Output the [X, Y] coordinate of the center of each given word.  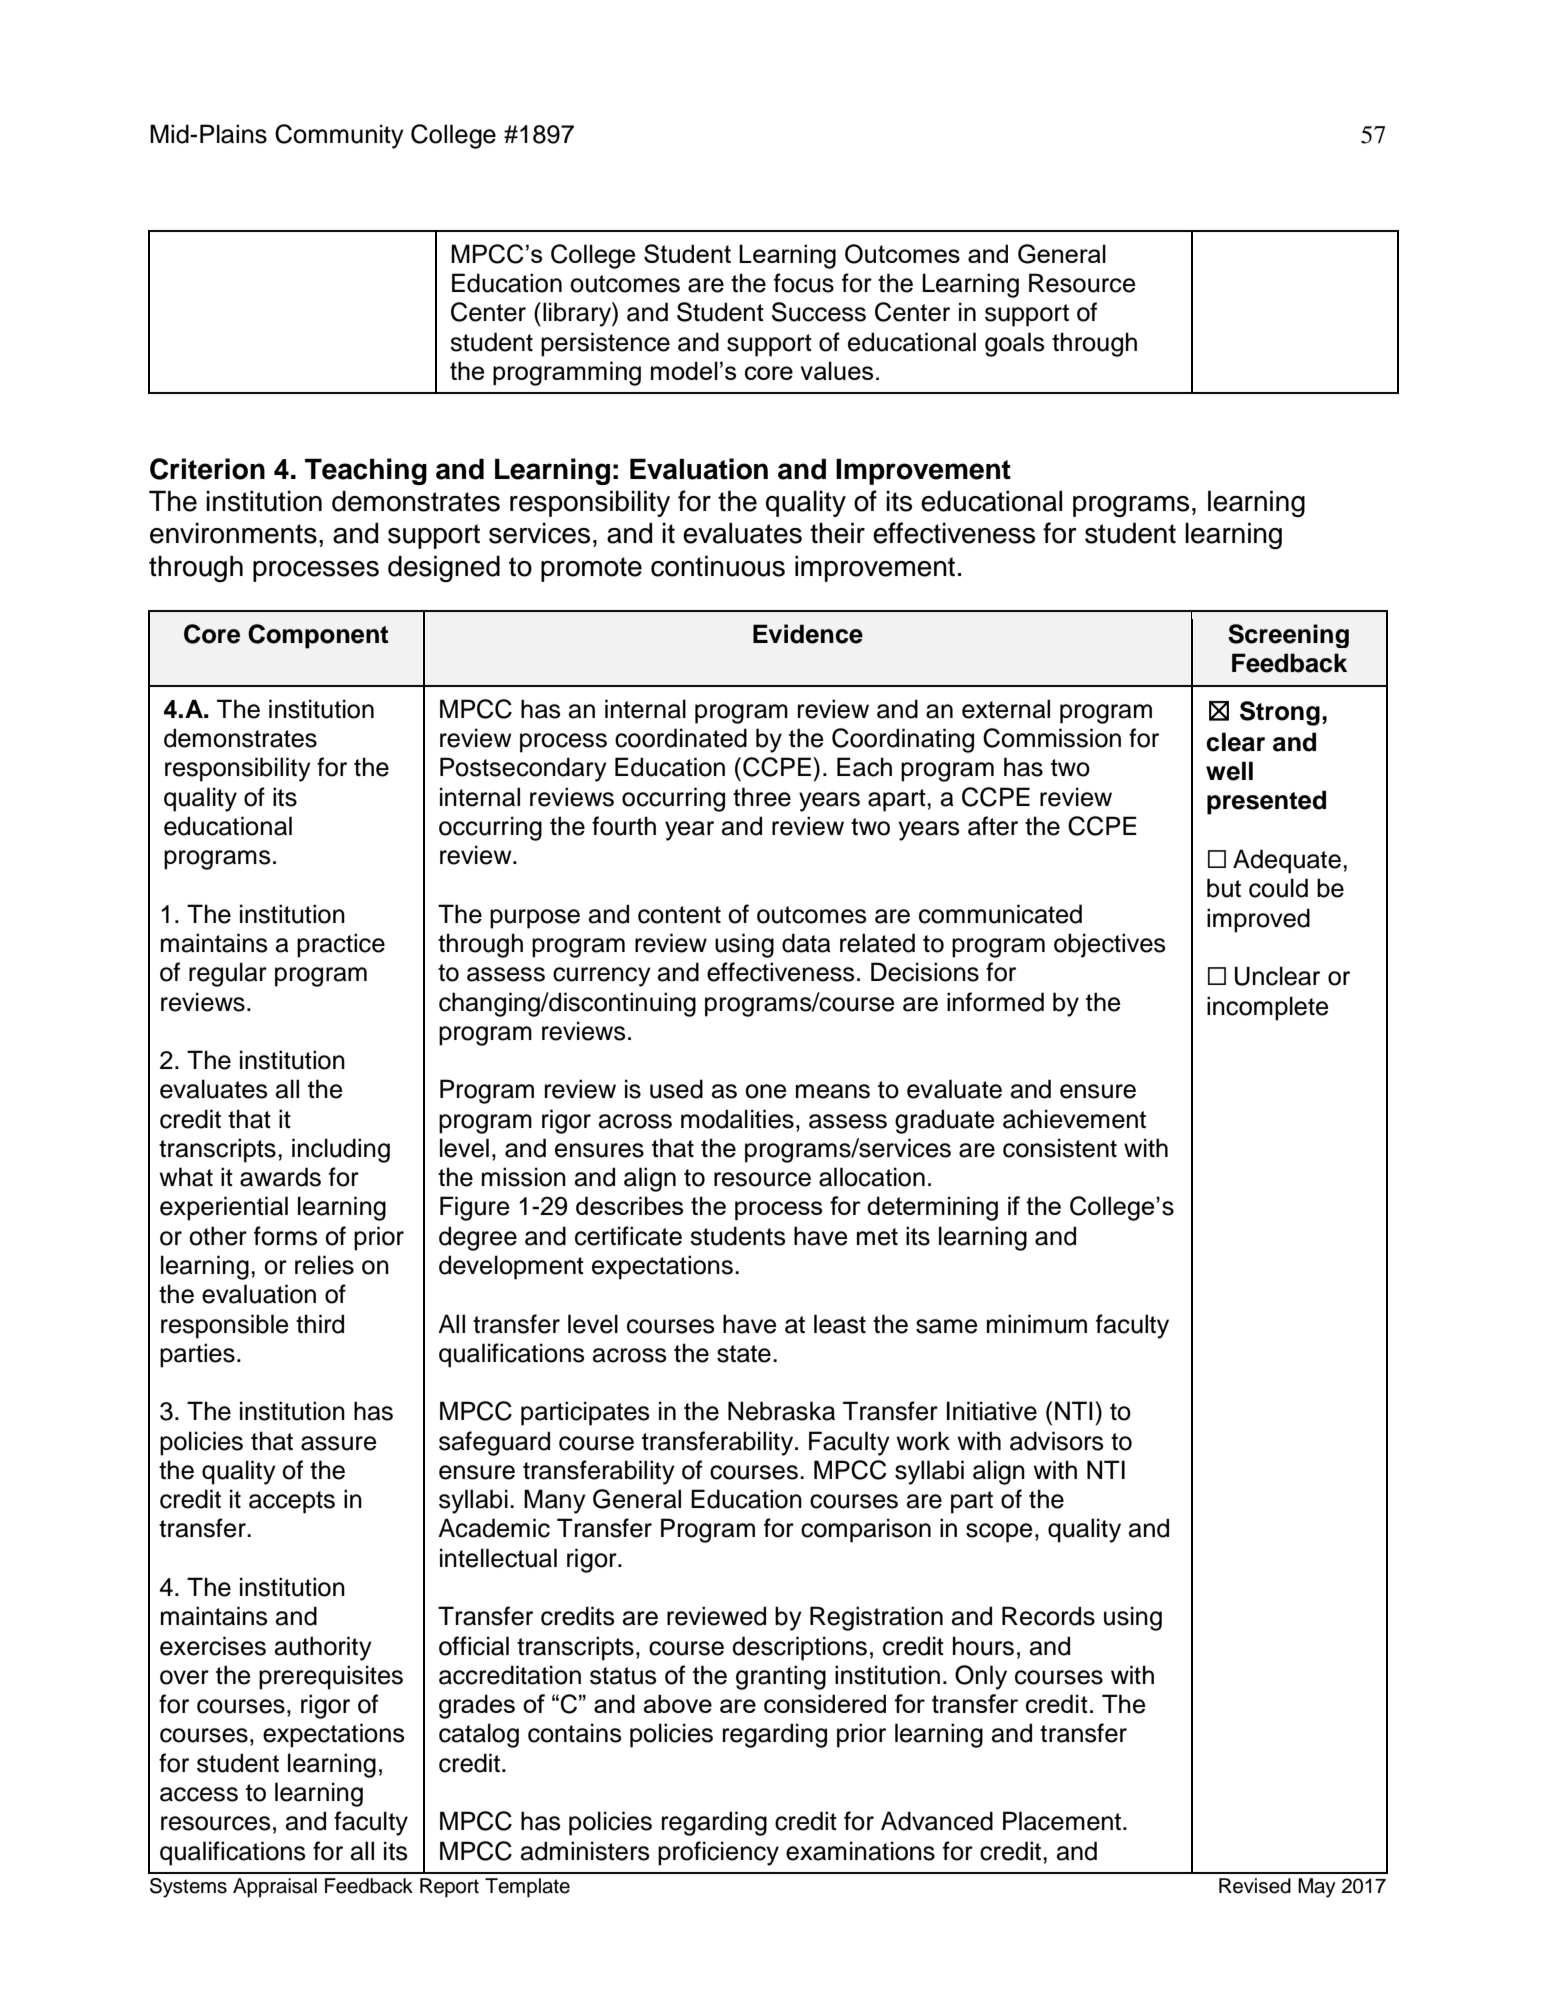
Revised [1255, 1886]
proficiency [718, 1853]
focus [804, 283]
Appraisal [275, 1888]
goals [1015, 344]
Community [339, 136]
